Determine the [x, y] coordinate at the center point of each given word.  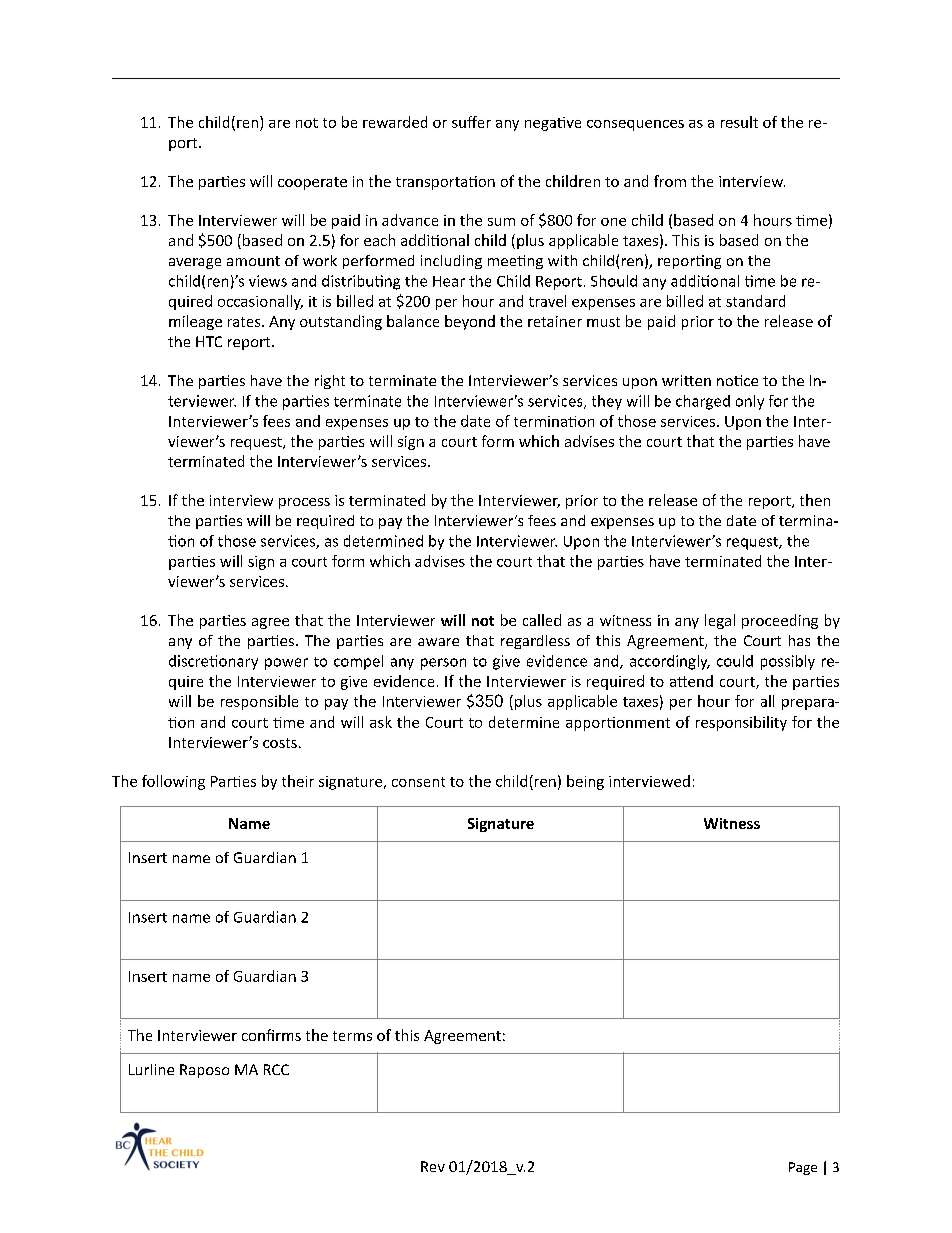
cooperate [312, 183]
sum [501, 222]
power [286, 664]
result [739, 122]
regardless [535, 642]
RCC [276, 1069]
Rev [433, 1166]
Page [803, 1168]
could [735, 661]
